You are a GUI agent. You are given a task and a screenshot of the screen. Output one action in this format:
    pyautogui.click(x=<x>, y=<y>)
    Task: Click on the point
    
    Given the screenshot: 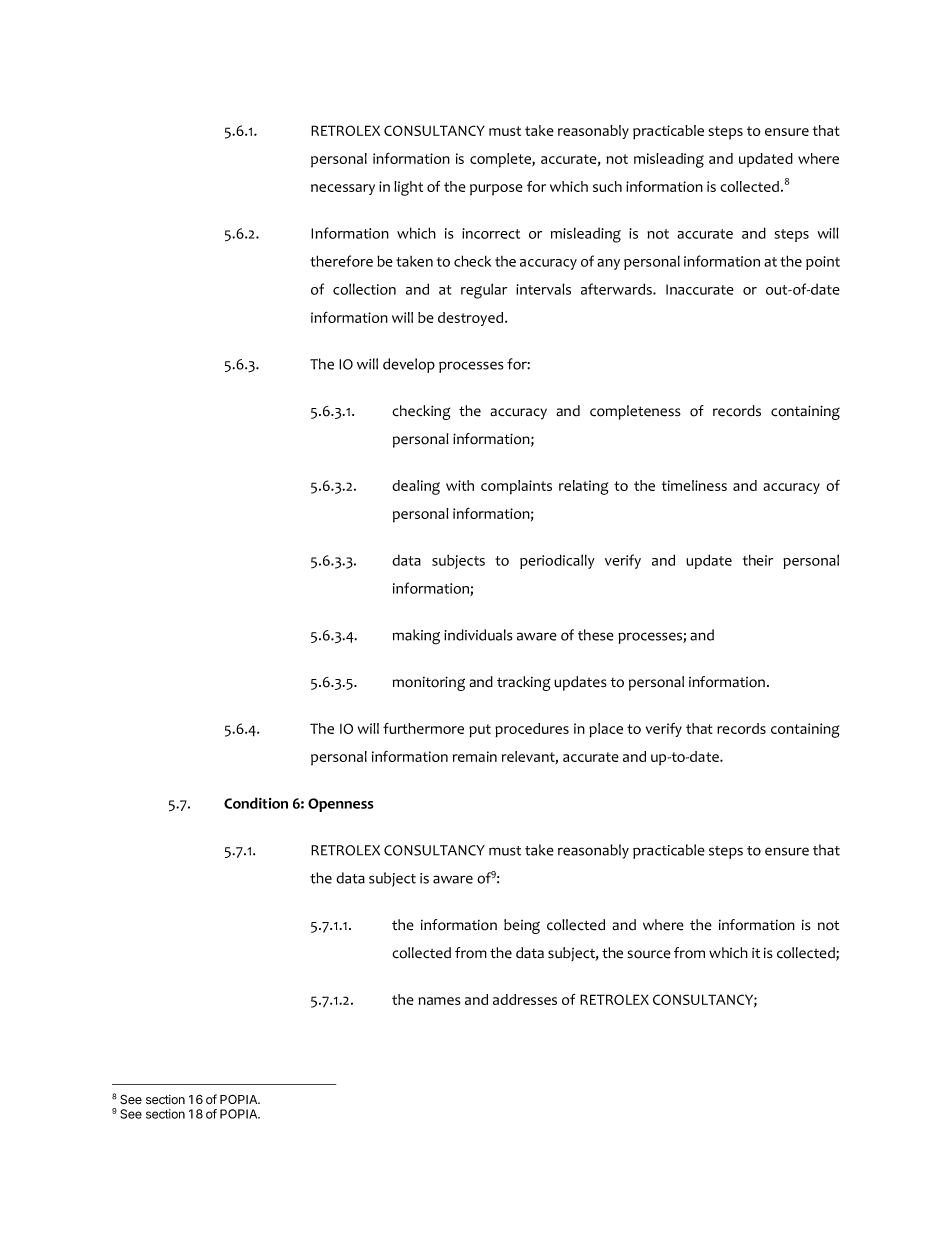 What is the action you would take?
    pyautogui.click(x=823, y=263)
